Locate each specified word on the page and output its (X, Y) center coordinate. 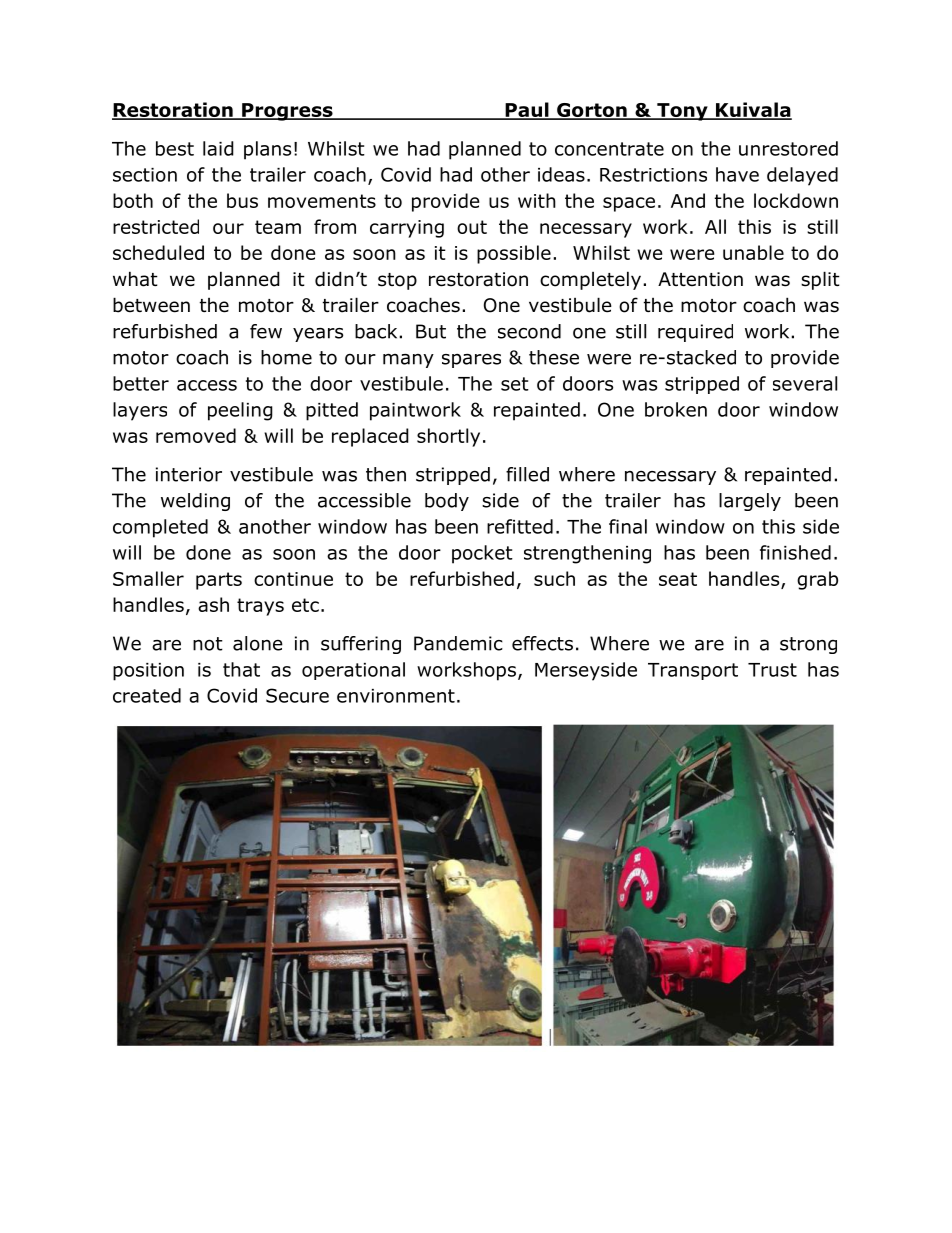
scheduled (158, 252)
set (515, 384)
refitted (520, 526)
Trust (772, 670)
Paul (527, 111)
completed (160, 528)
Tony (682, 112)
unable (753, 252)
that (241, 669)
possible (514, 254)
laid (218, 148)
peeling (240, 411)
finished (795, 552)
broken (676, 409)
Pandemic (458, 643)
